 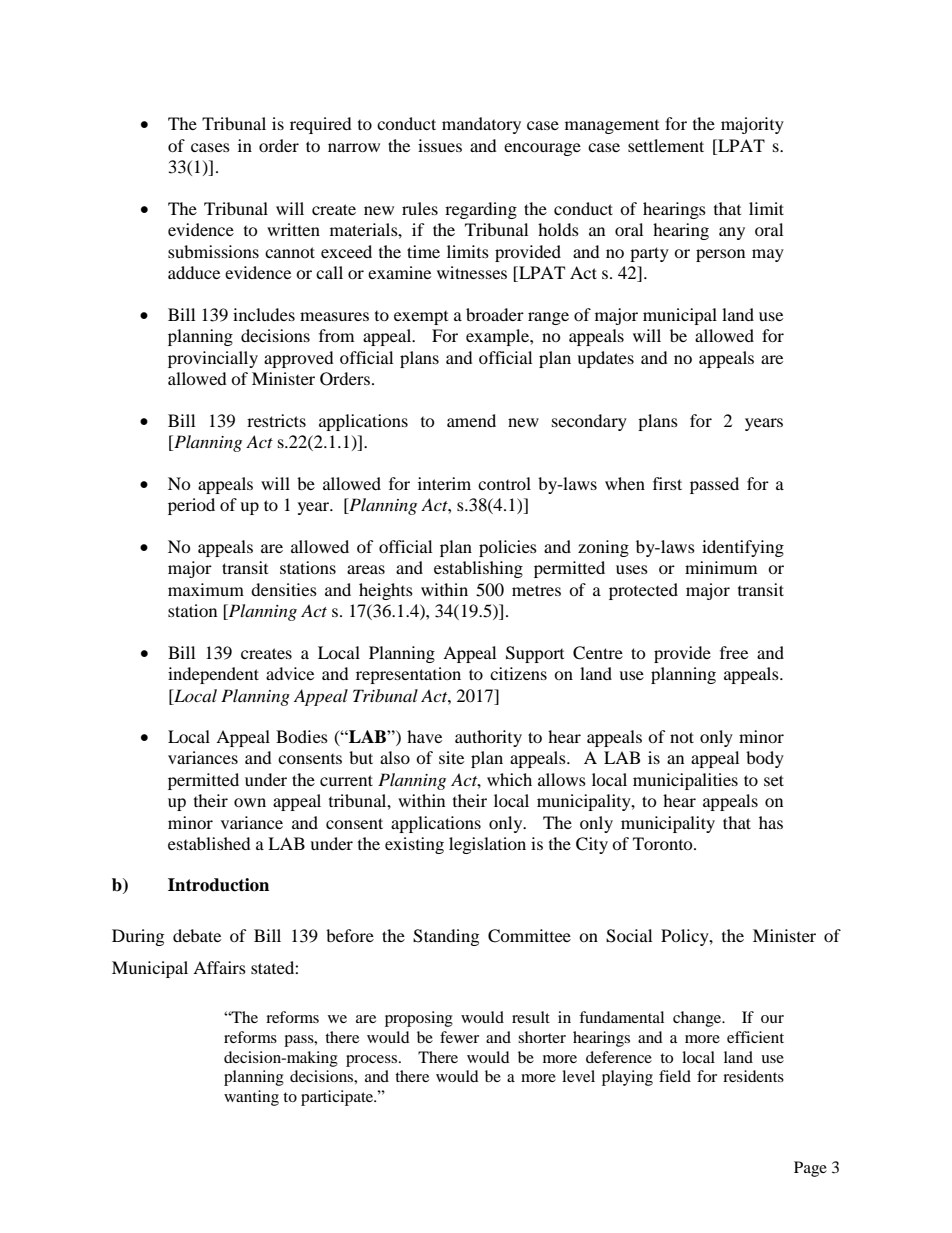 I want to click on wanting, so click(x=251, y=1098).
